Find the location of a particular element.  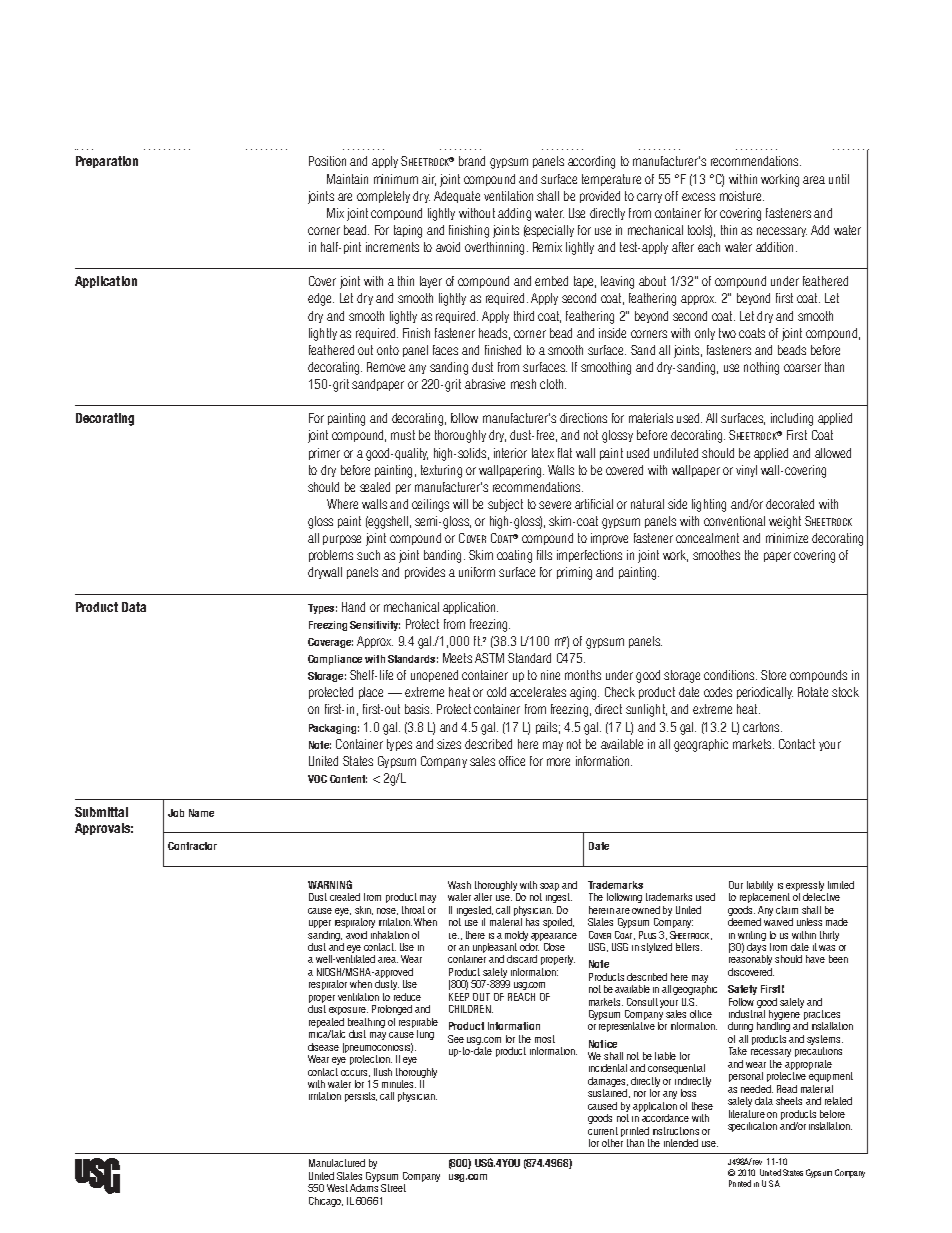

including is located at coordinates (792, 419).
